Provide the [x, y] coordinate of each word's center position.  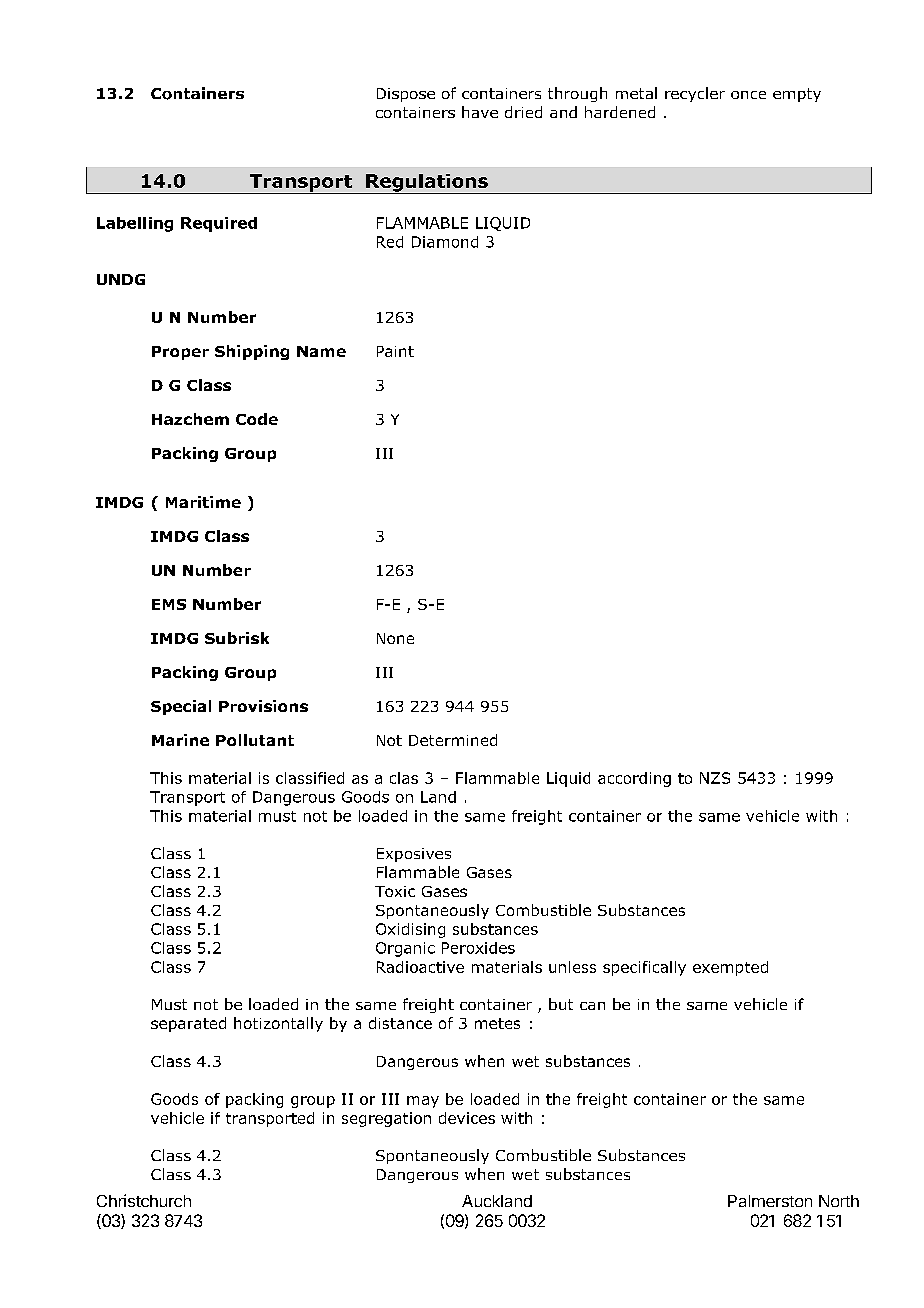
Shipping [252, 352]
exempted [730, 968]
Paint [395, 351]
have [480, 112]
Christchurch [144, 1200]
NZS [715, 778]
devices [467, 1118]
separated [188, 1024]
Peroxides [478, 948]
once [748, 95]
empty [797, 95]
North [839, 1201]
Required [219, 224]
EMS [169, 604]
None [395, 638]
